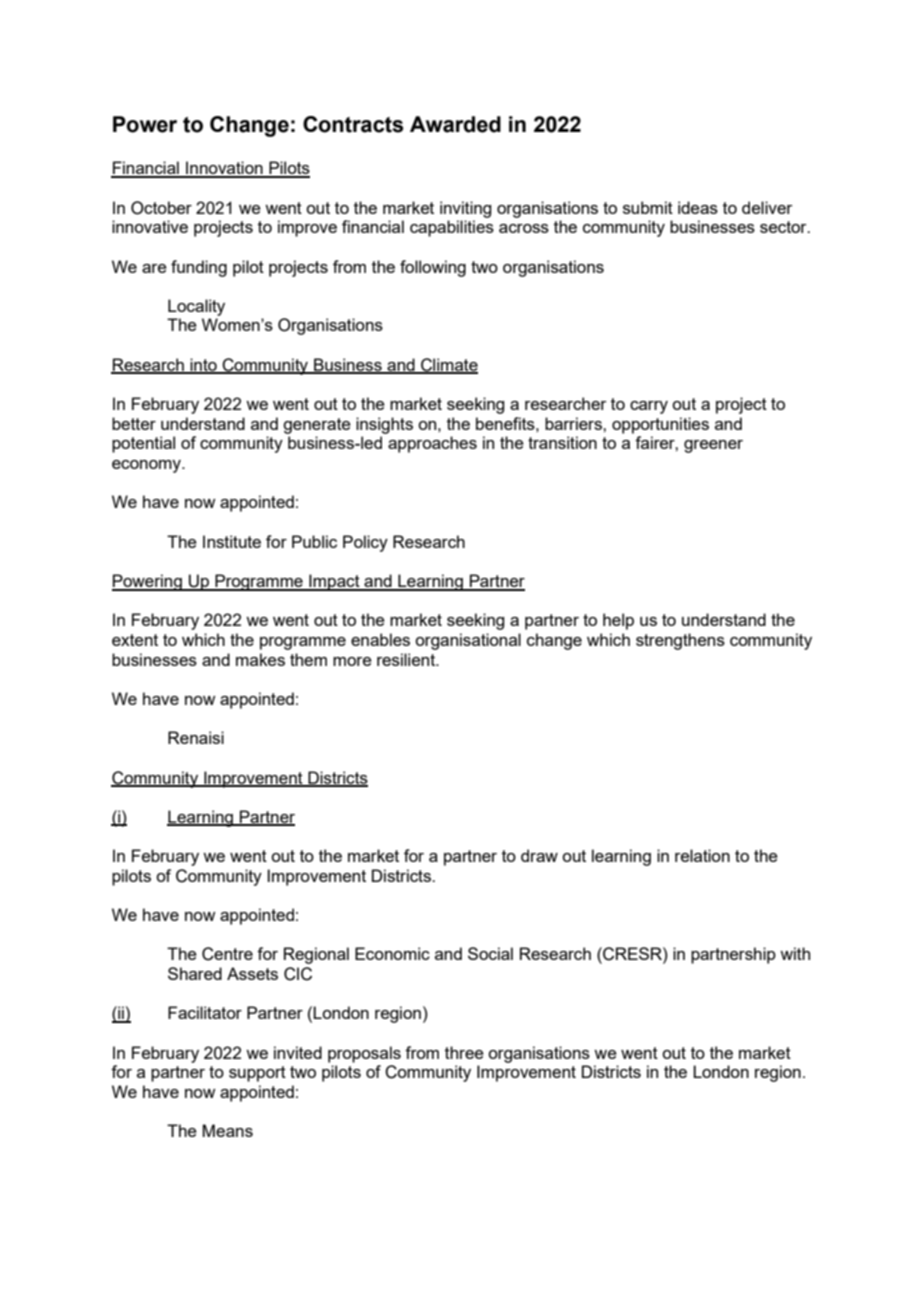 Image resolution: width=924 pixels, height=1308 pixels. Describe the element at coordinates (148, 466) in the page. I see `economy` at that location.
